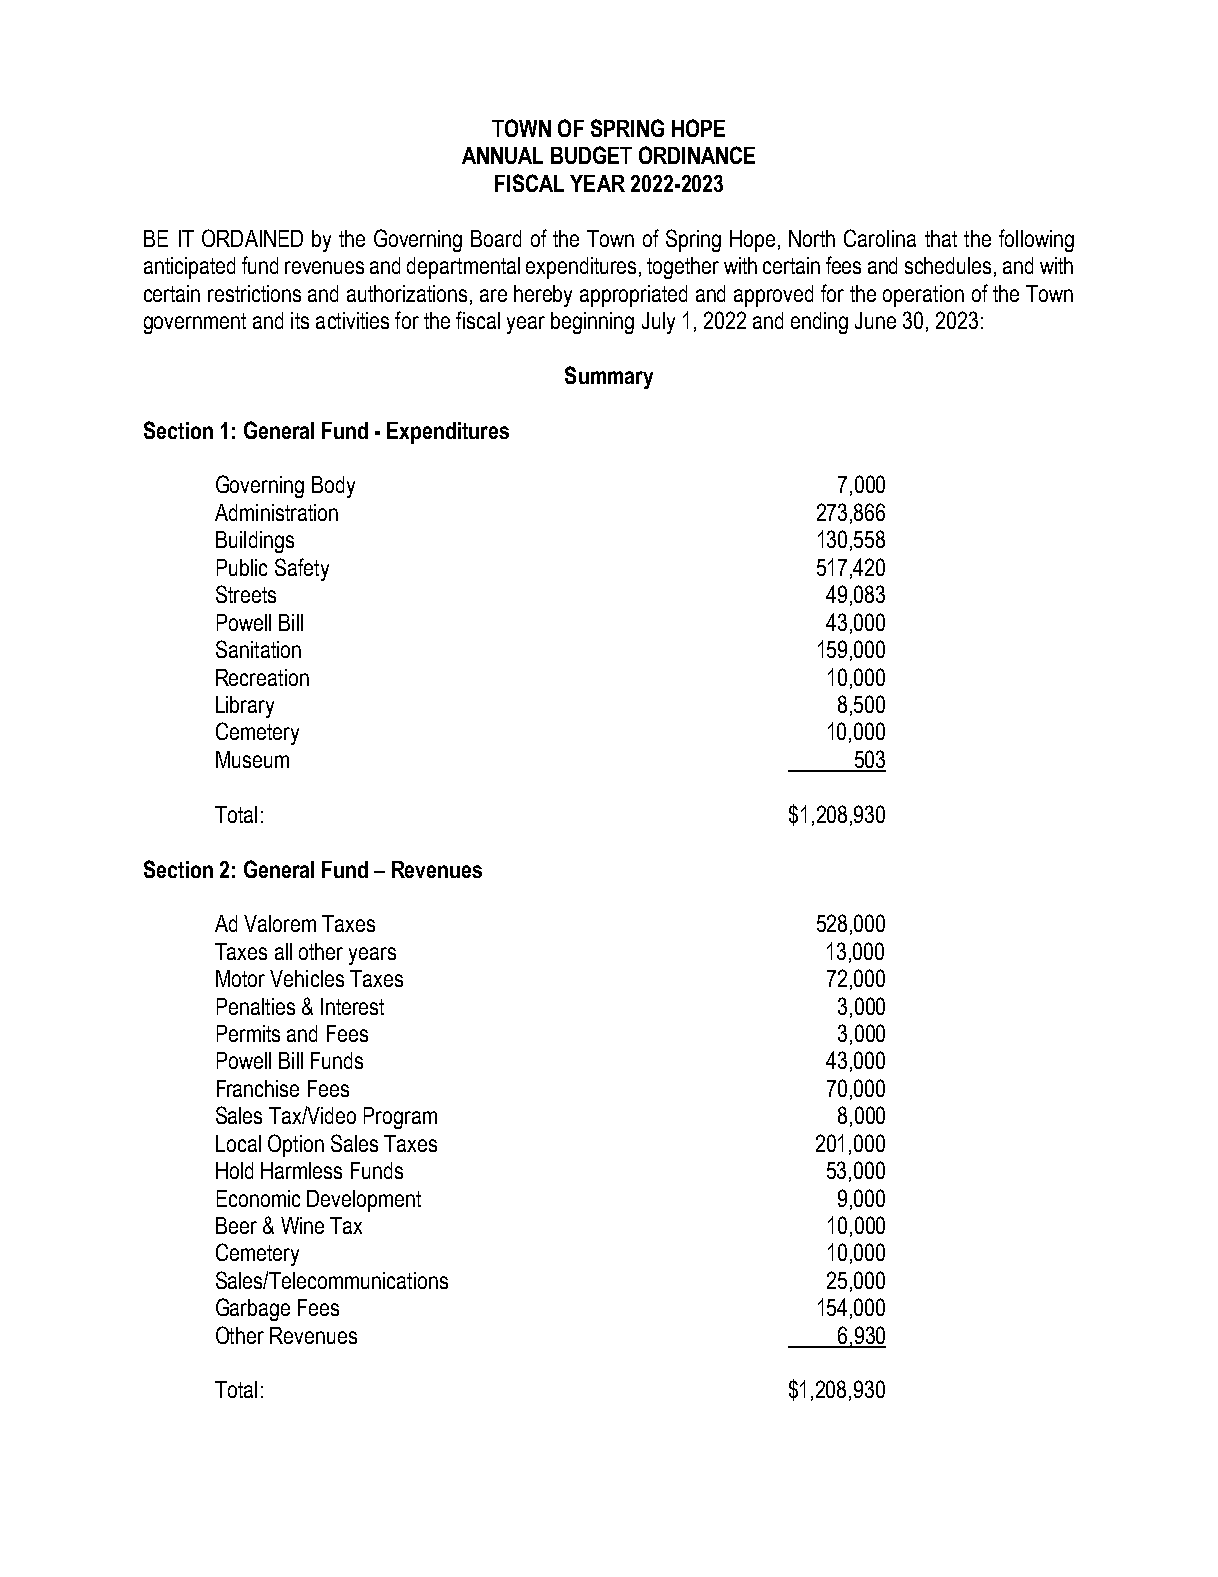 This image has height=1577, width=1218. What do you see at coordinates (253, 1309) in the image?
I see `Garbage` at bounding box center [253, 1309].
